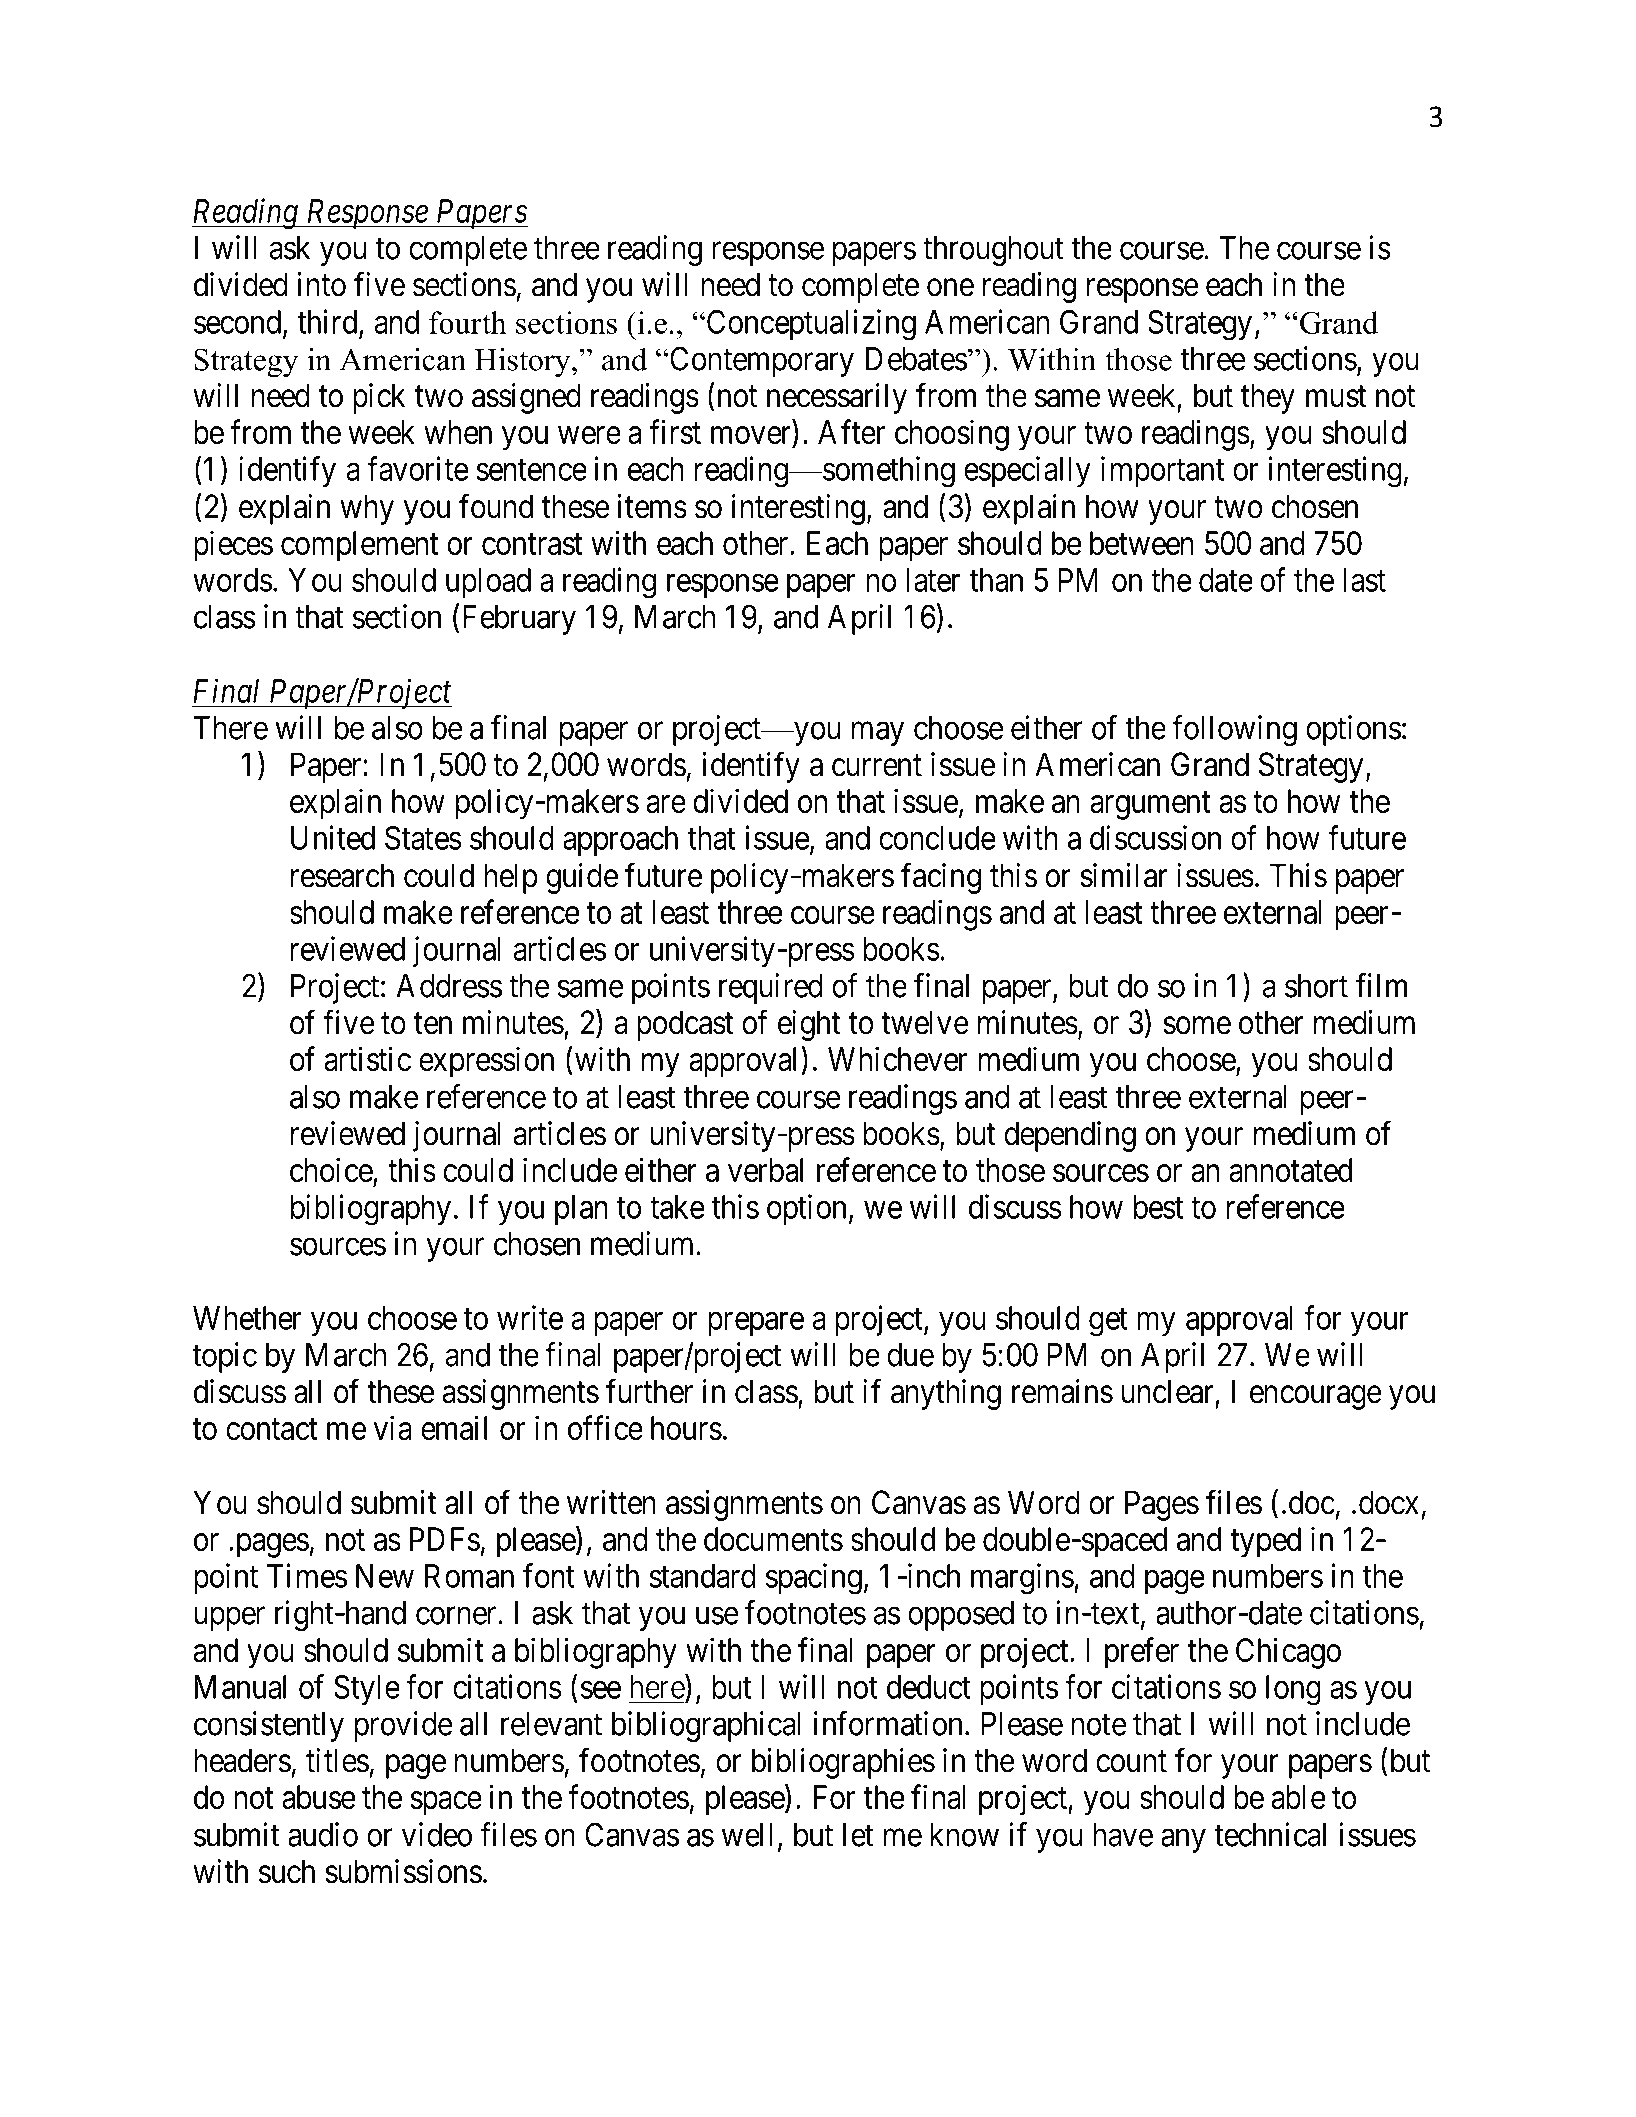 The height and width of the screenshot is (2117, 1636). What do you see at coordinates (1268, 398) in the screenshot?
I see `they` at bounding box center [1268, 398].
